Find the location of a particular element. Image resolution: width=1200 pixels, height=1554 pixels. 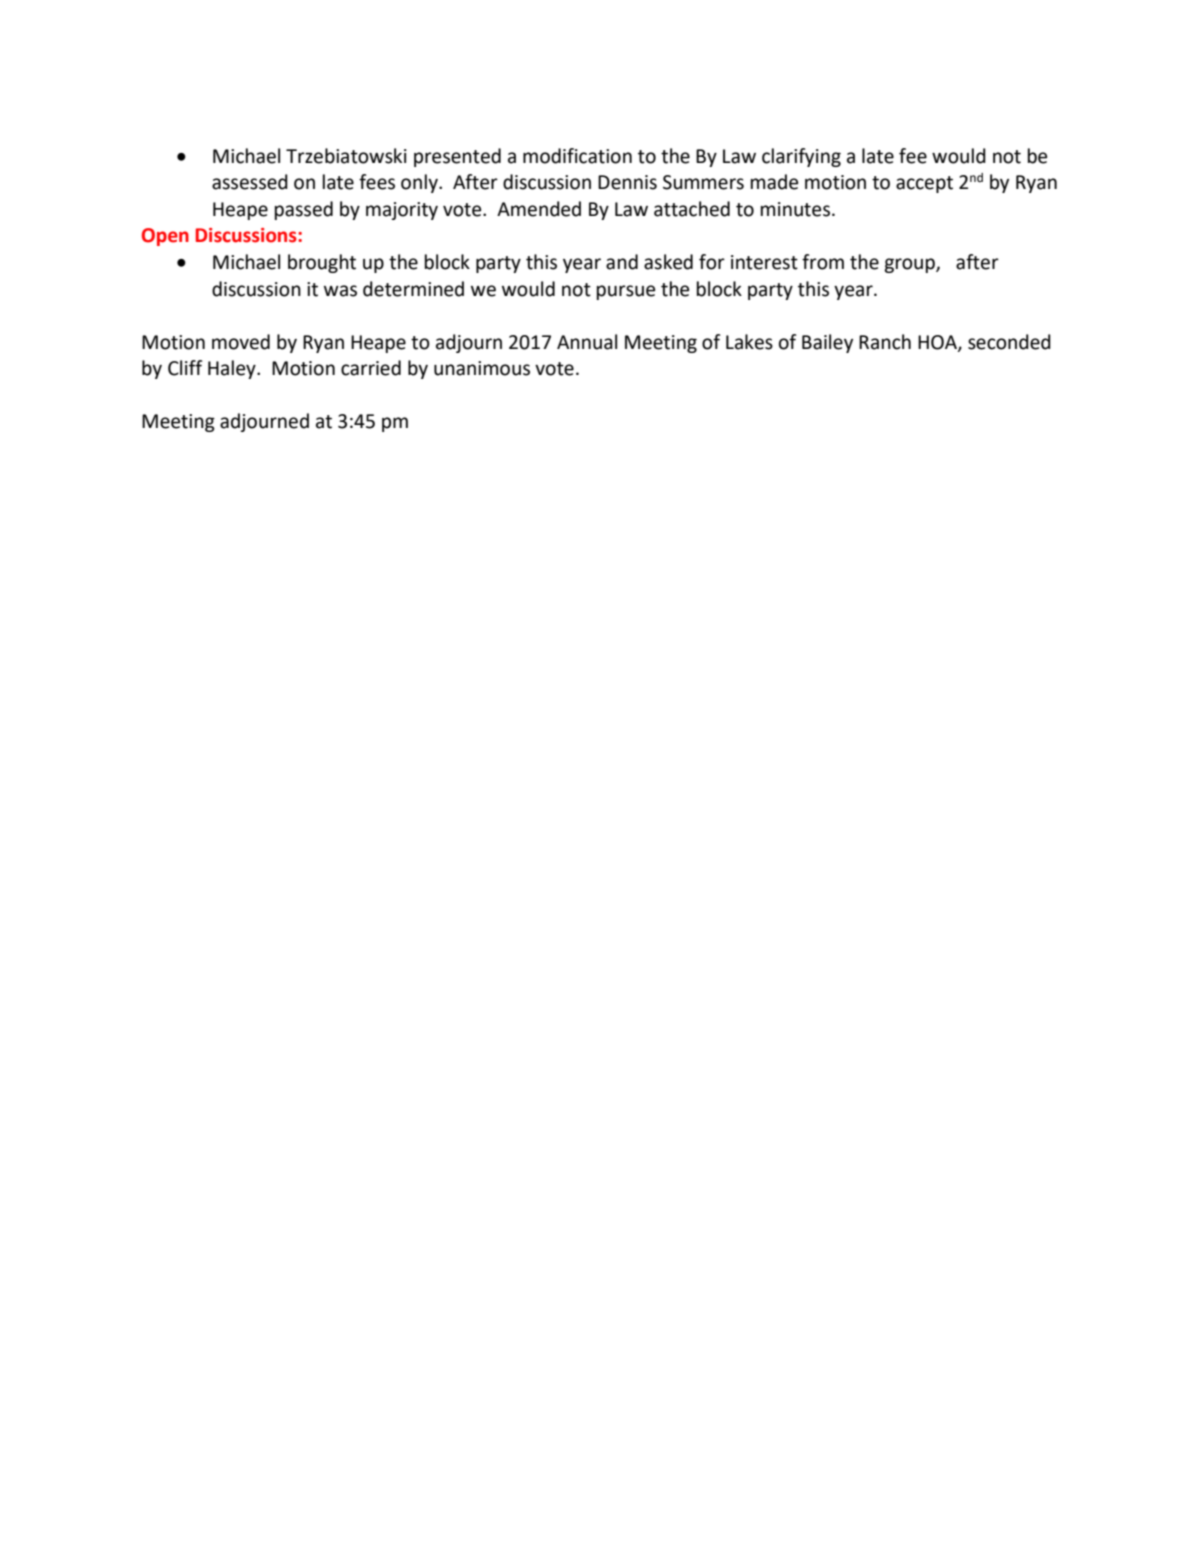

assessed is located at coordinates (250, 182).
